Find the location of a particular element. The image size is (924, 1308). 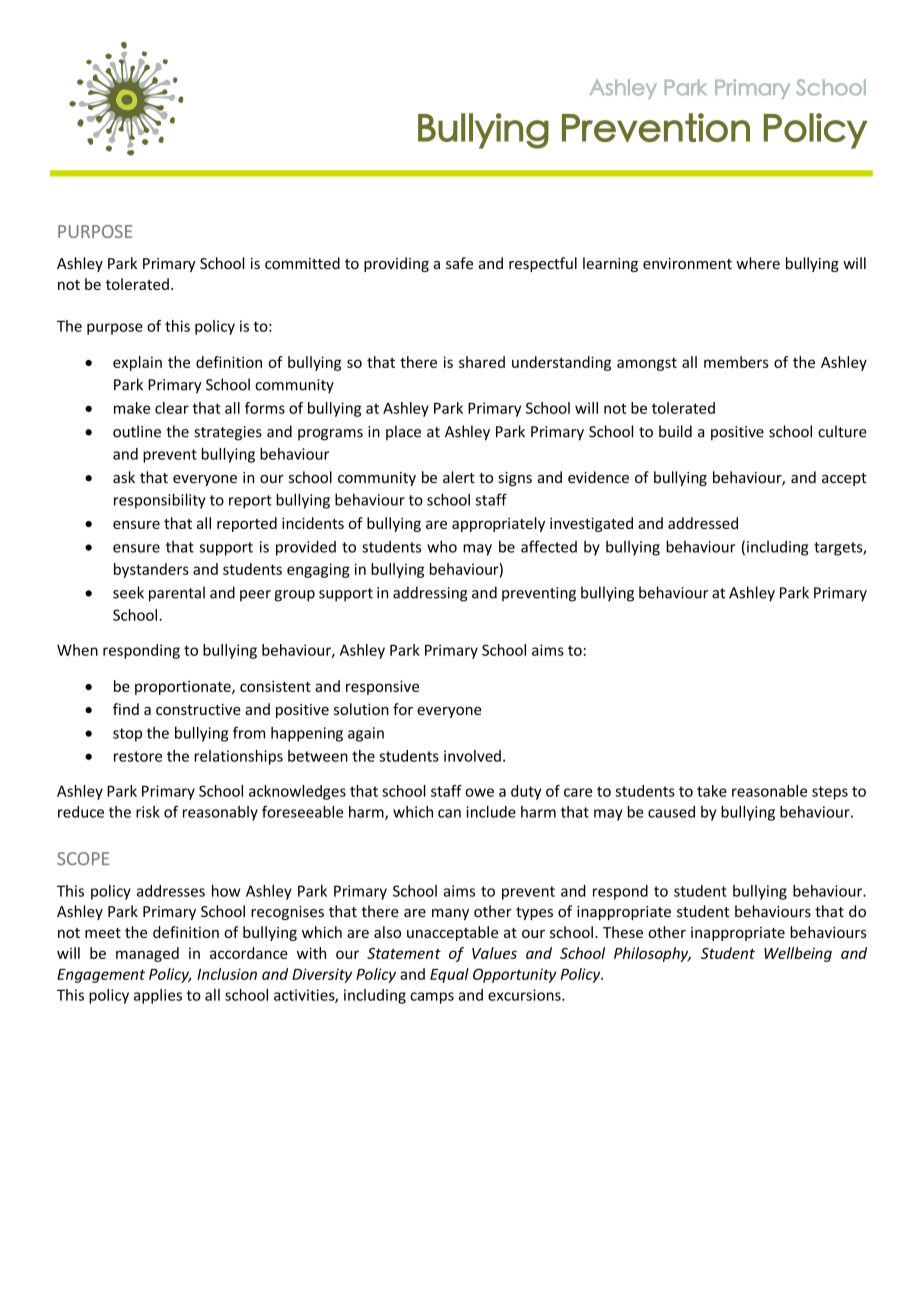

committed is located at coordinates (302, 263).
